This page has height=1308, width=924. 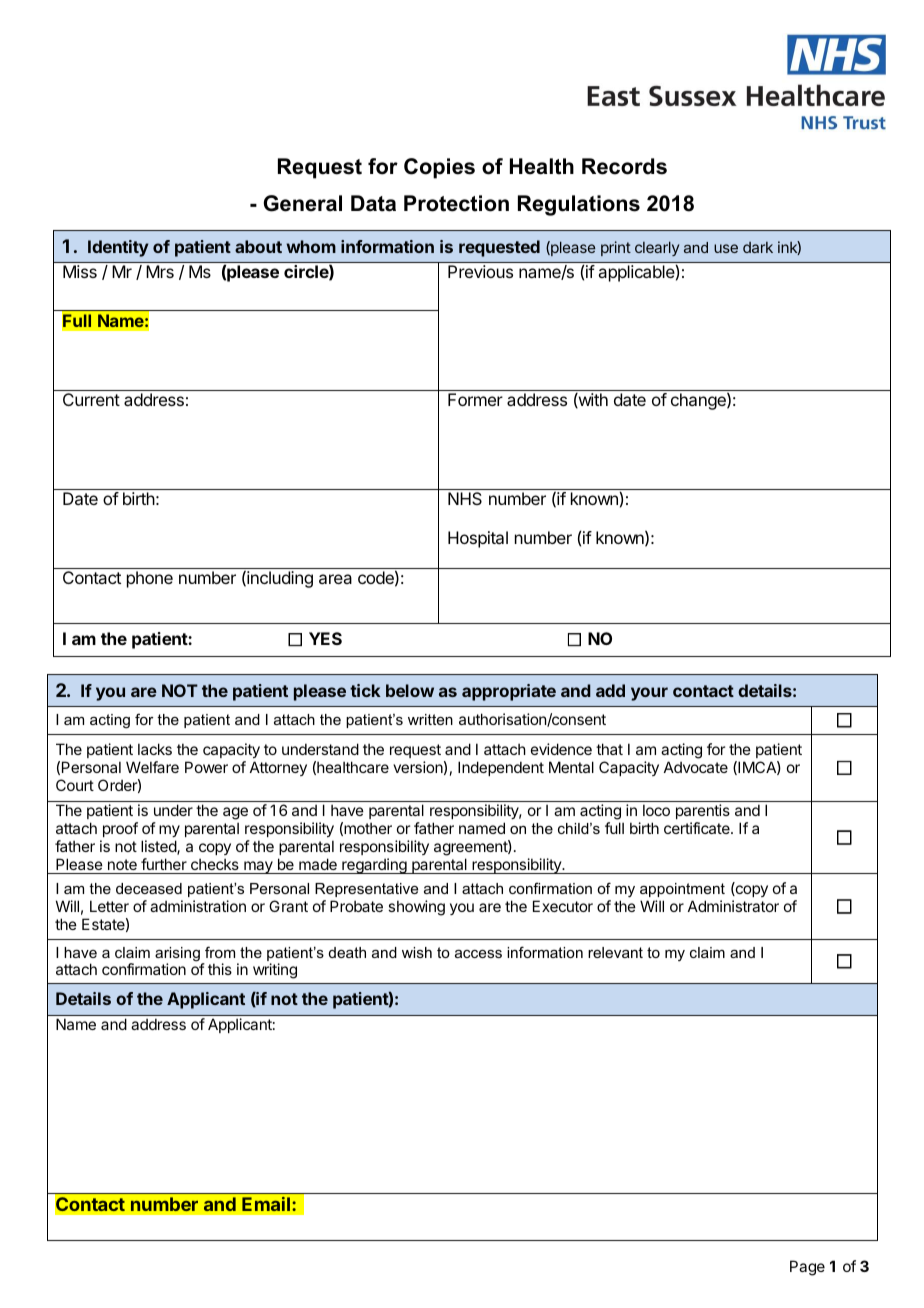 What do you see at coordinates (456, 203) in the page?
I see `Protection` at bounding box center [456, 203].
